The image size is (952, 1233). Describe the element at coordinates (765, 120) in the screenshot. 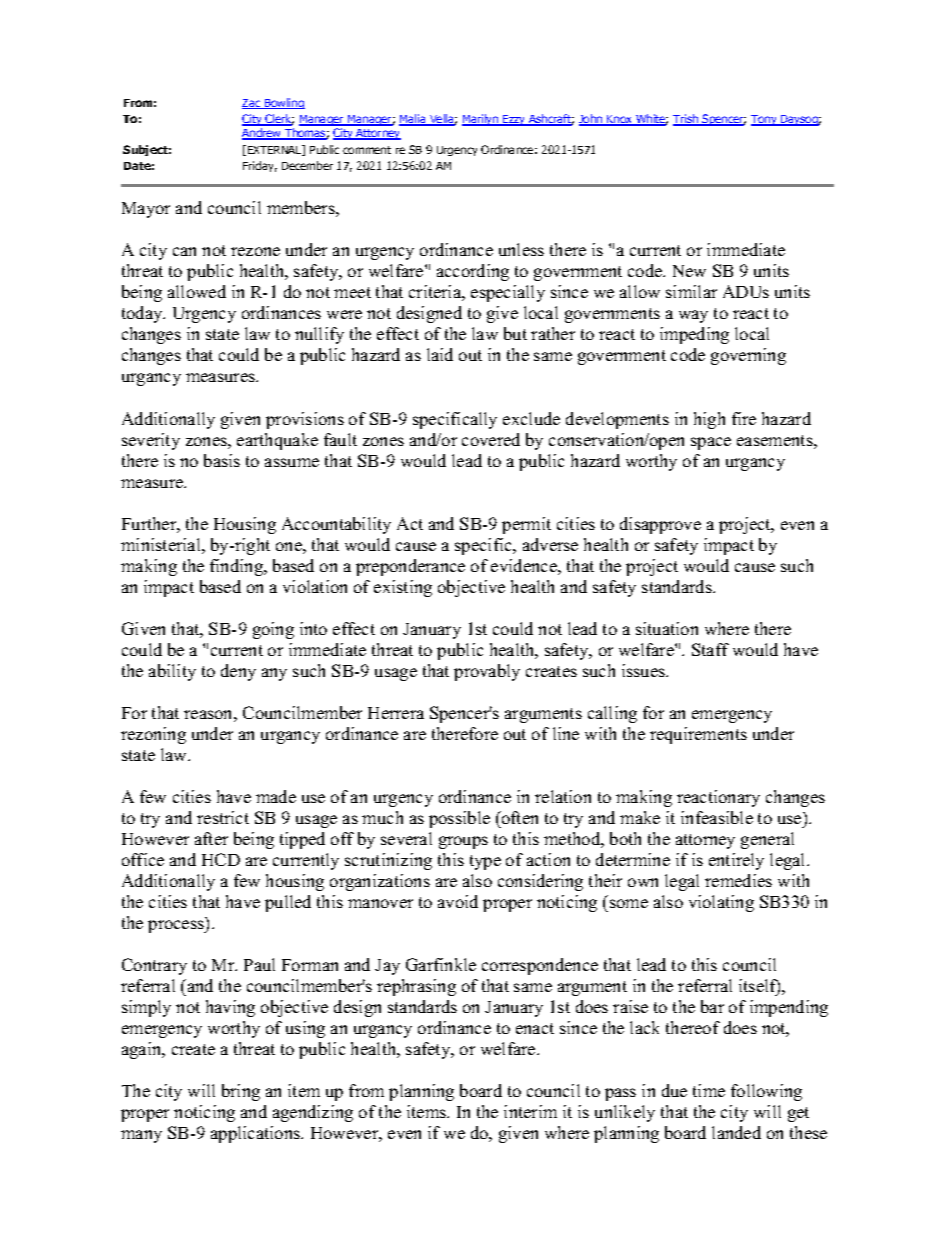

I see `Tony` at that location.
